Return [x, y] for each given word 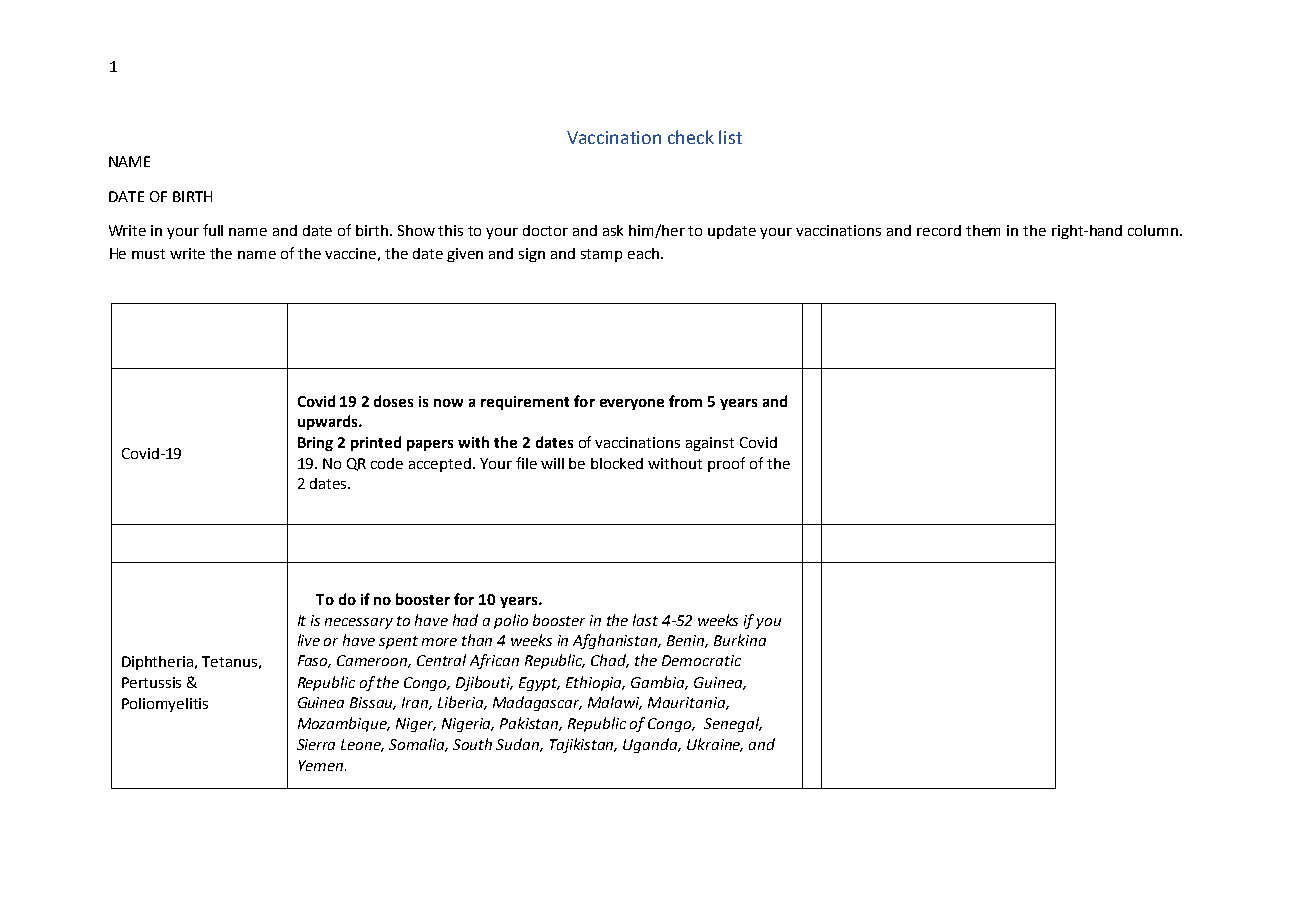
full [213, 230]
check [691, 137]
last [645, 620]
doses [393, 401]
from [685, 401]
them [983, 230]
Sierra [316, 744]
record [939, 230]
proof [726, 464]
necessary [359, 623]
